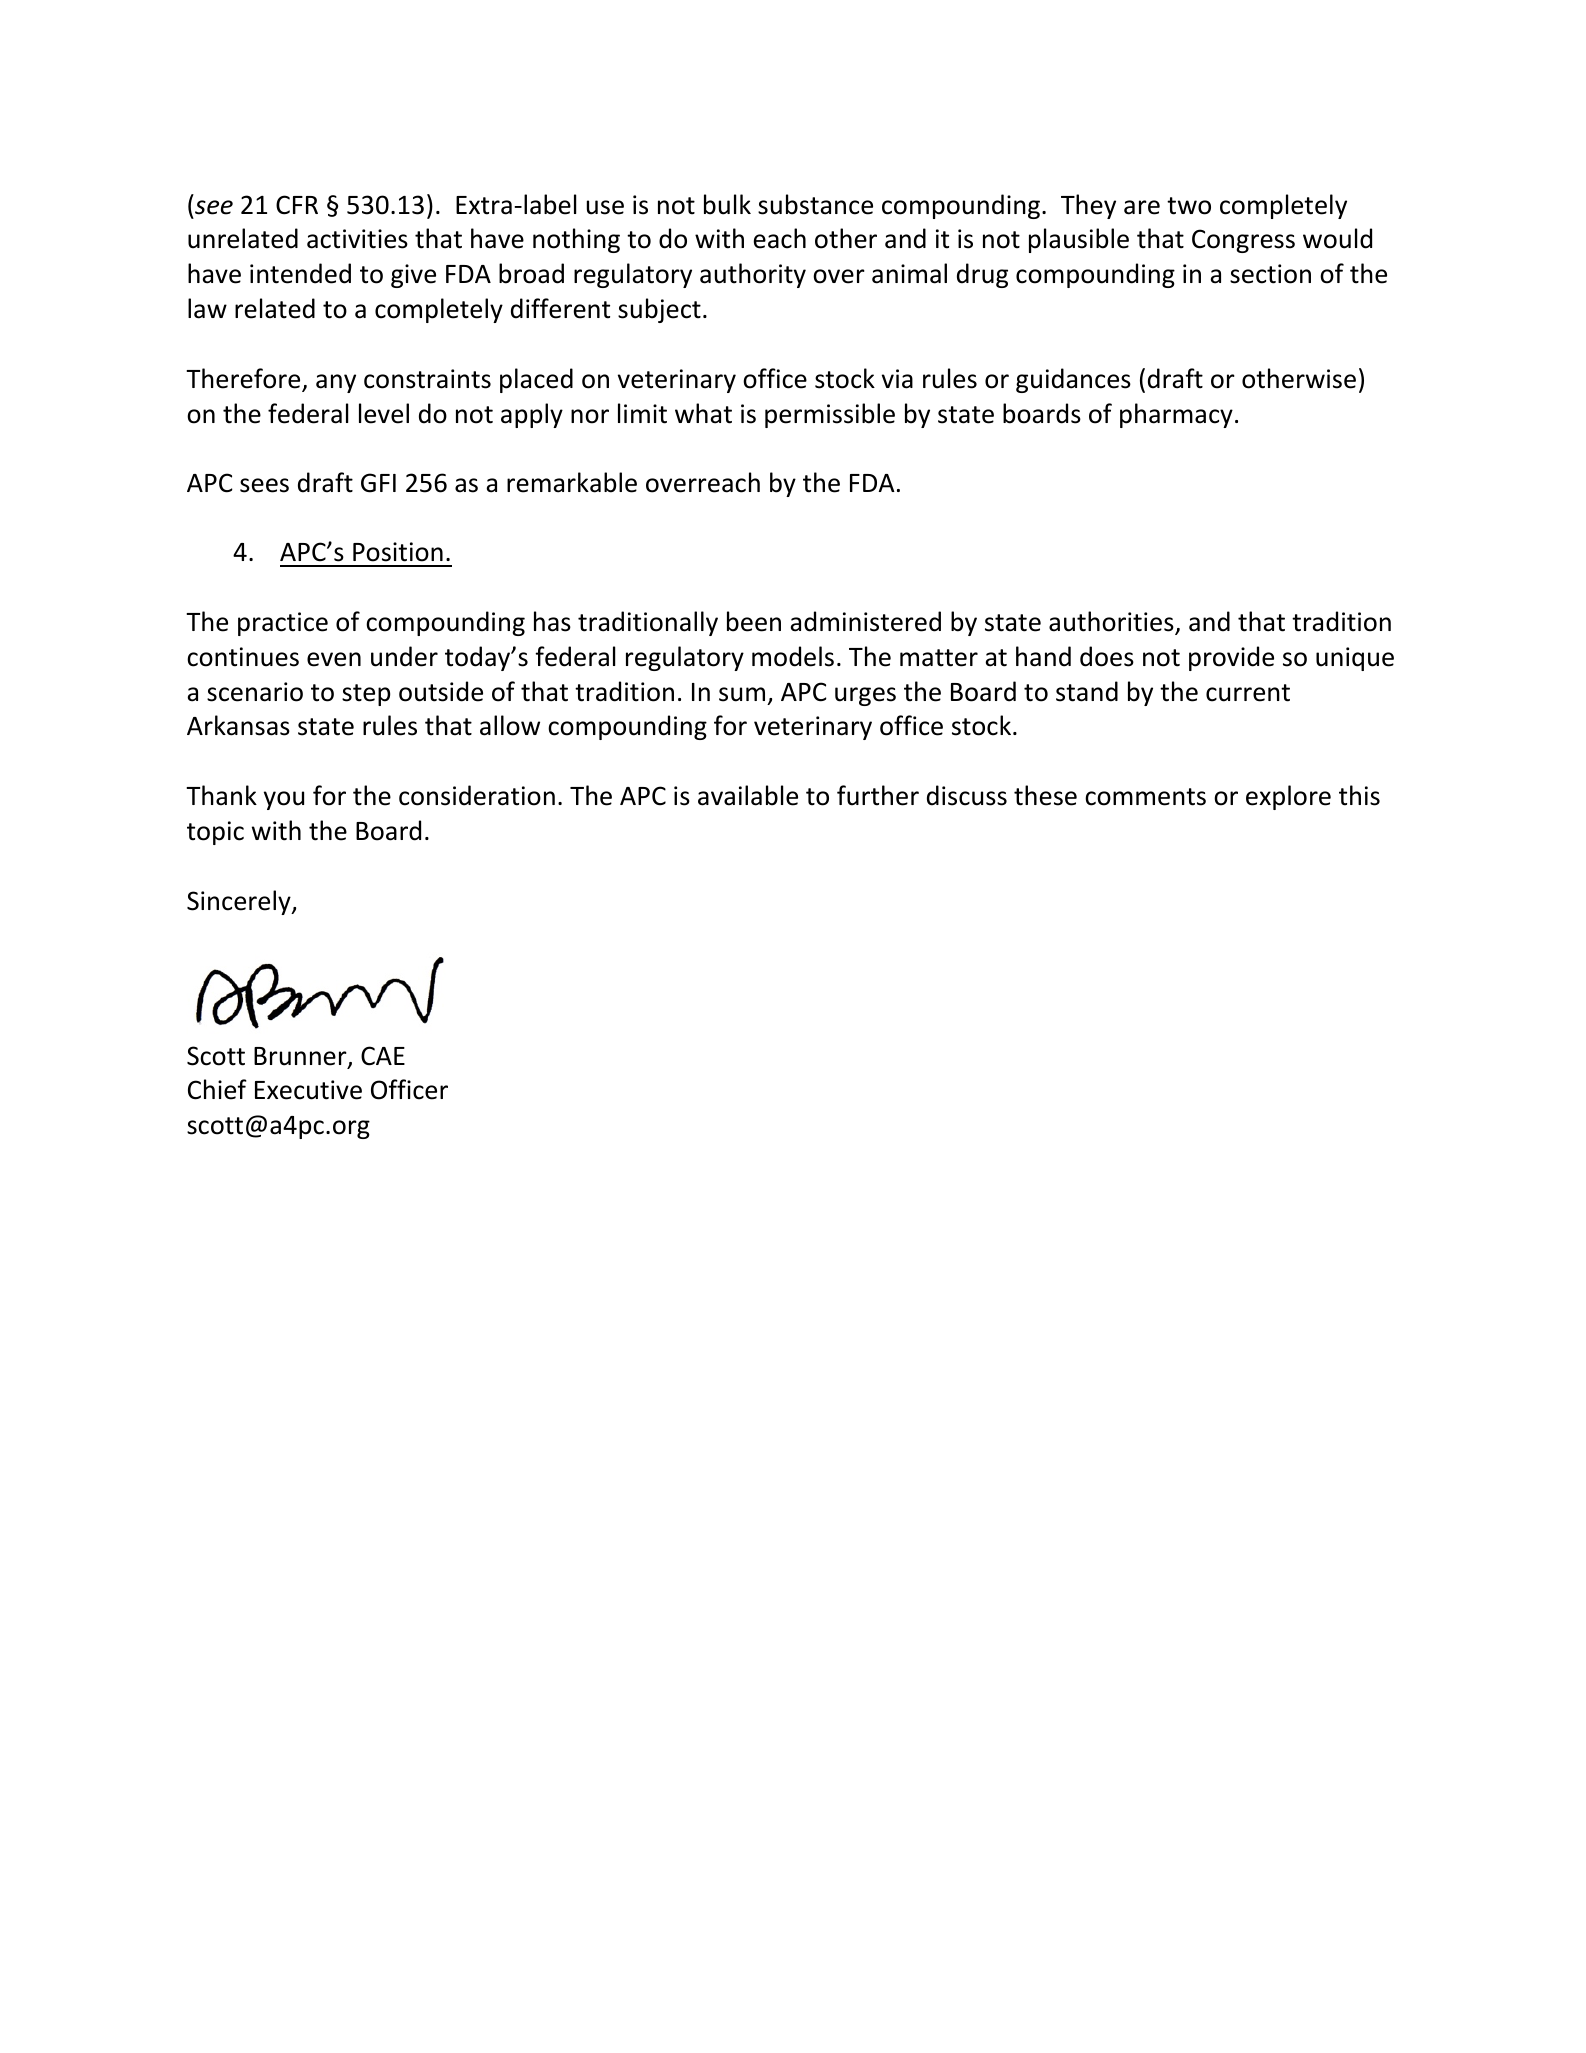 This page has height=2053, width=1586. Describe the element at coordinates (357, 239) in the page. I see `activities` at that location.
